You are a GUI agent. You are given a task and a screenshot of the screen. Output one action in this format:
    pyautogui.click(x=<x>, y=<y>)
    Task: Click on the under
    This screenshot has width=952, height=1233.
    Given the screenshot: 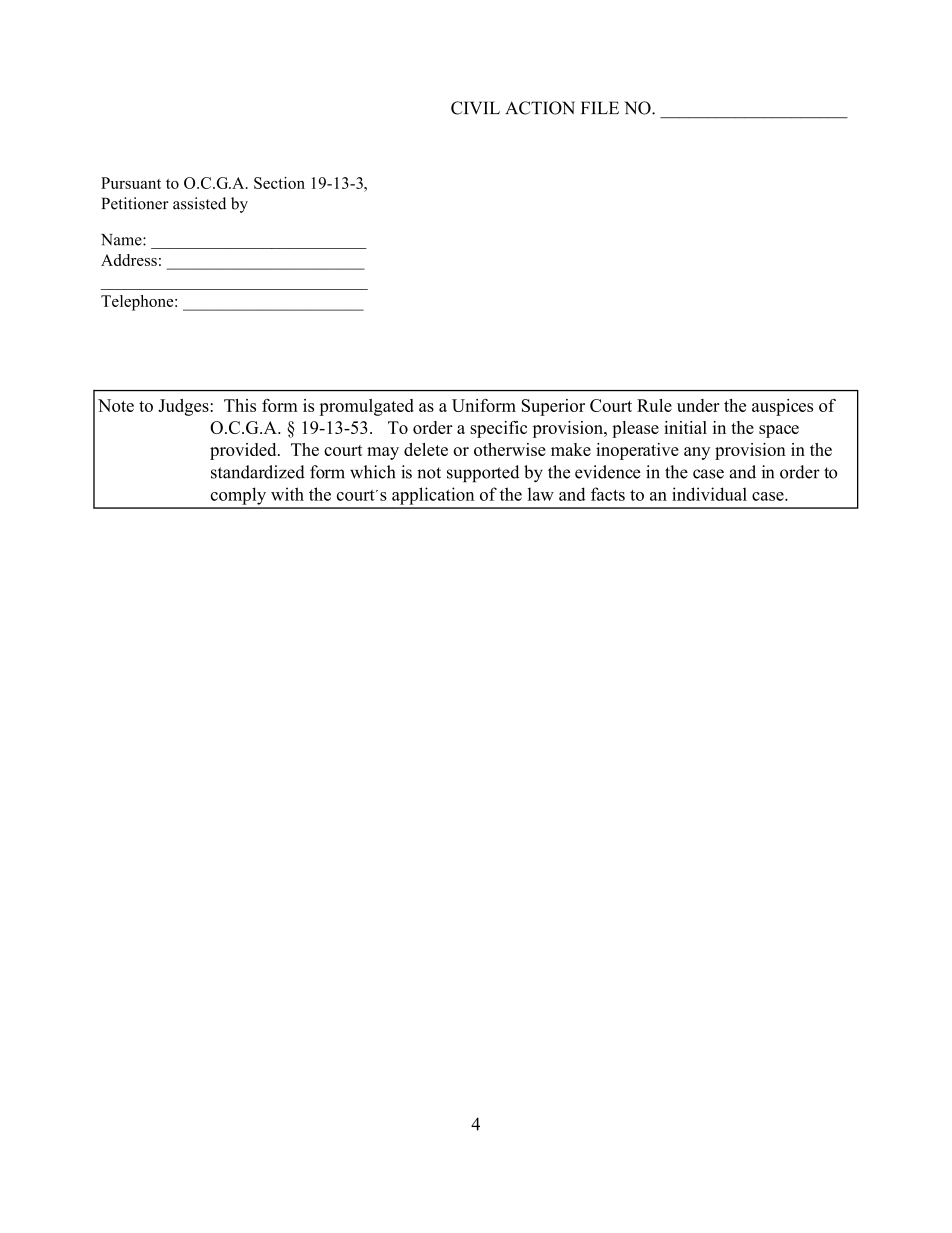 What is the action you would take?
    pyautogui.click(x=698, y=405)
